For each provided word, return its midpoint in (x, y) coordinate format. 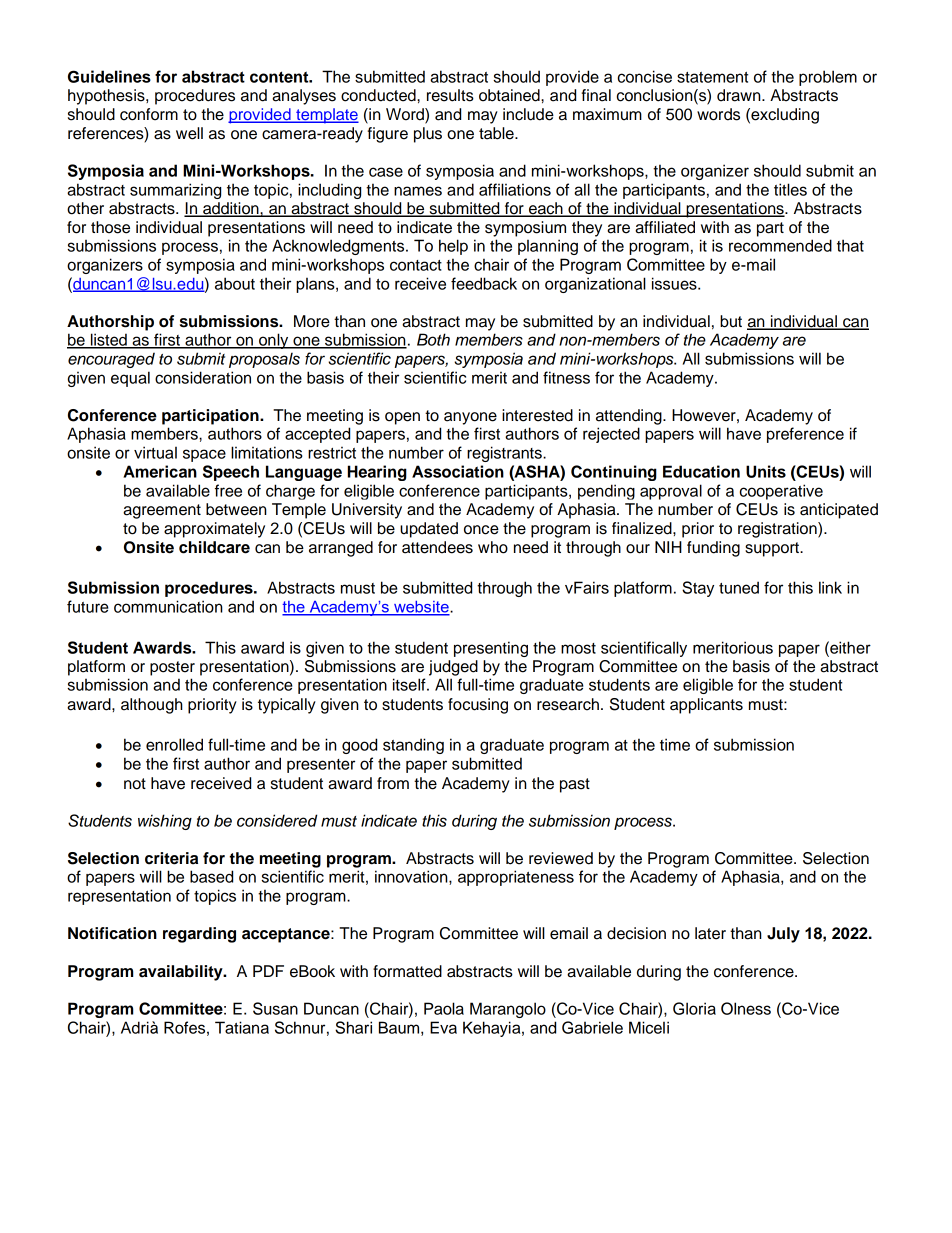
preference (805, 435)
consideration (203, 377)
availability (182, 973)
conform (149, 114)
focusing (478, 706)
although (152, 706)
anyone (470, 418)
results (450, 95)
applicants (706, 706)
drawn (740, 95)
